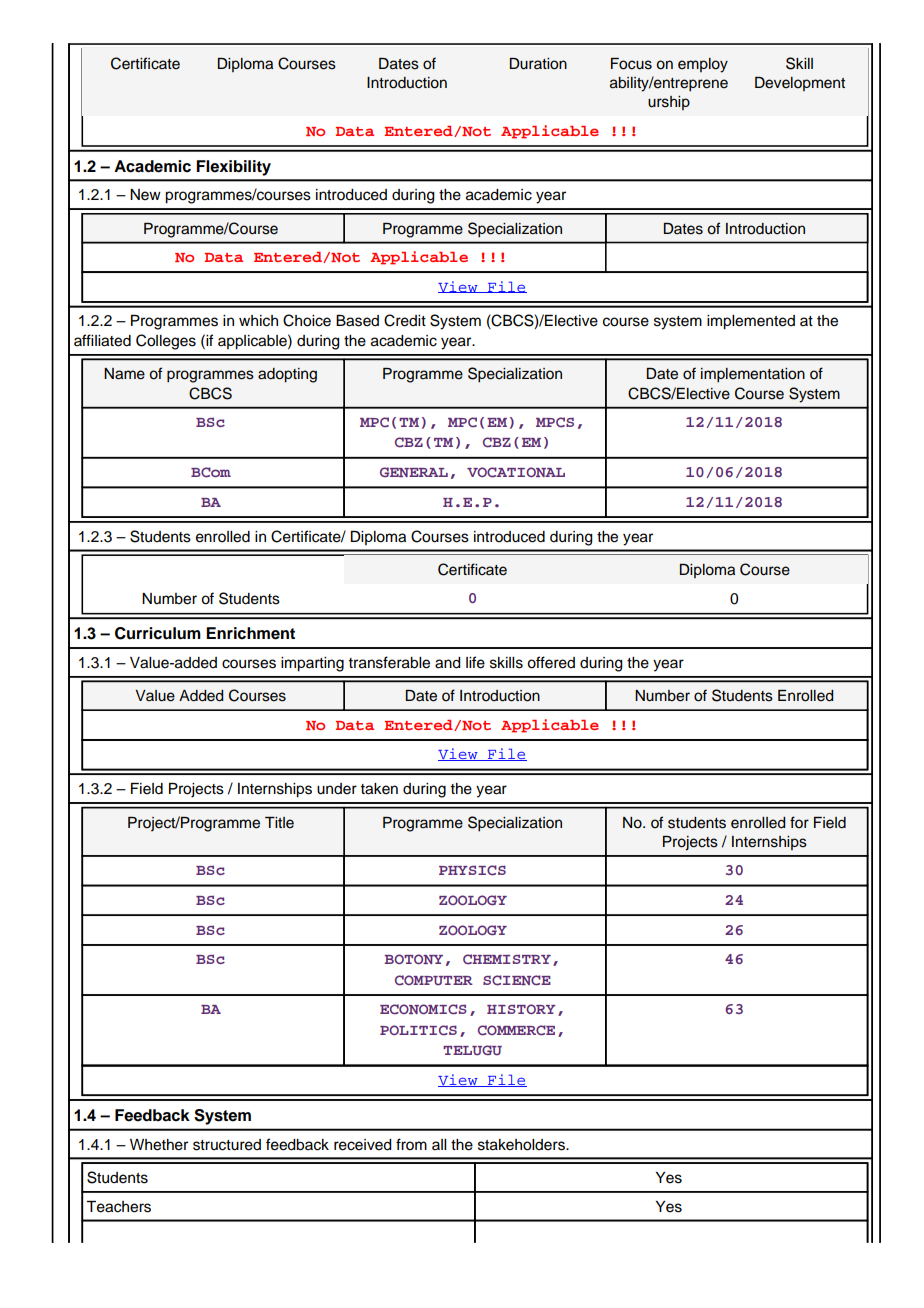 Image resolution: width=924 pixels, height=1308 pixels. I want to click on for, so click(799, 822).
